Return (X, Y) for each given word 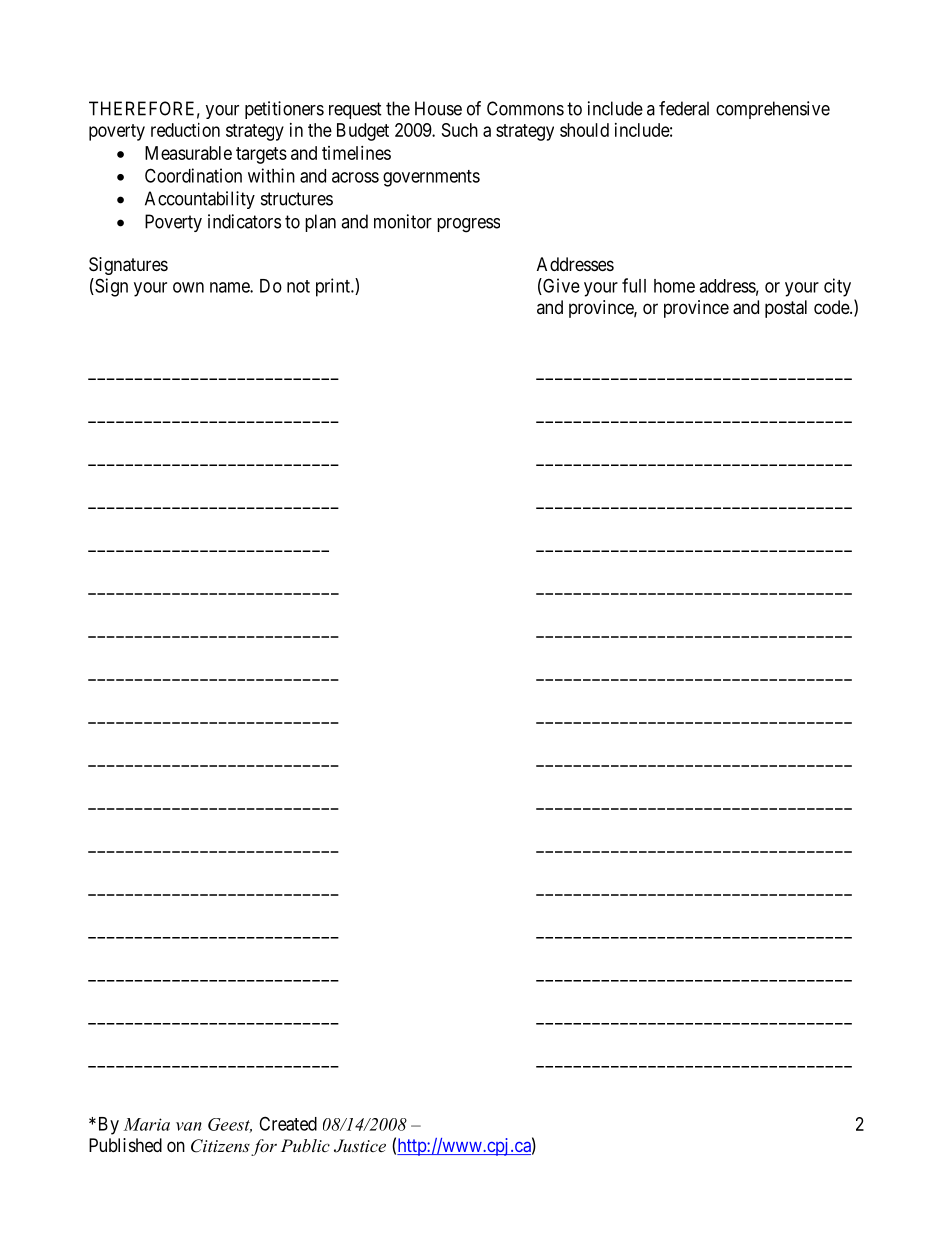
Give (560, 286)
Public (305, 1145)
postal (786, 309)
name (230, 287)
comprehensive (773, 110)
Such (460, 130)
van (189, 1126)
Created (288, 1123)
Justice (360, 1146)
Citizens (220, 1146)
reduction (185, 130)
